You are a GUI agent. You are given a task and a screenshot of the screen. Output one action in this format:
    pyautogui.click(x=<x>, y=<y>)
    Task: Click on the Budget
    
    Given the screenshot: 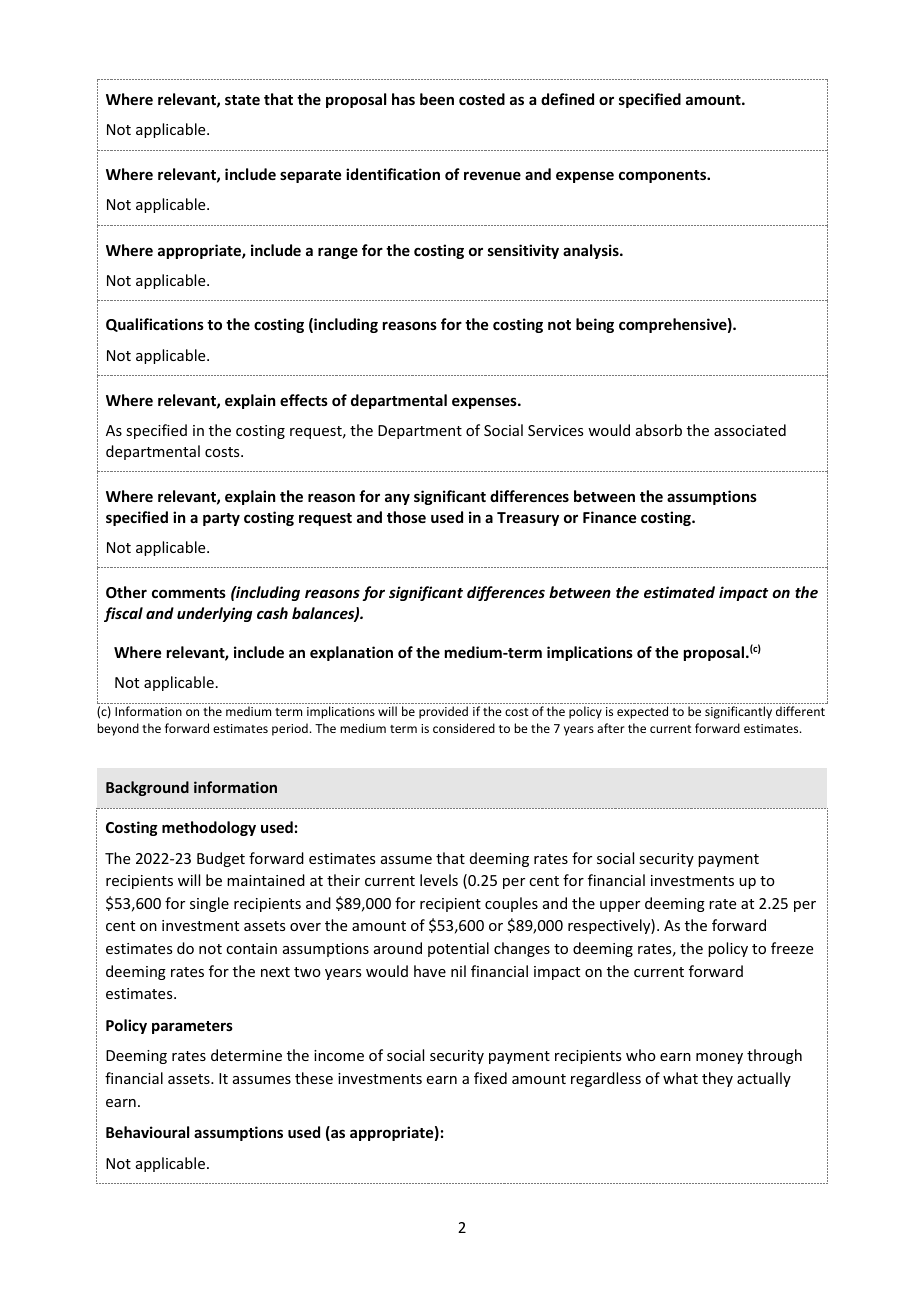 What is the action you would take?
    pyautogui.click(x=221, y=859)
